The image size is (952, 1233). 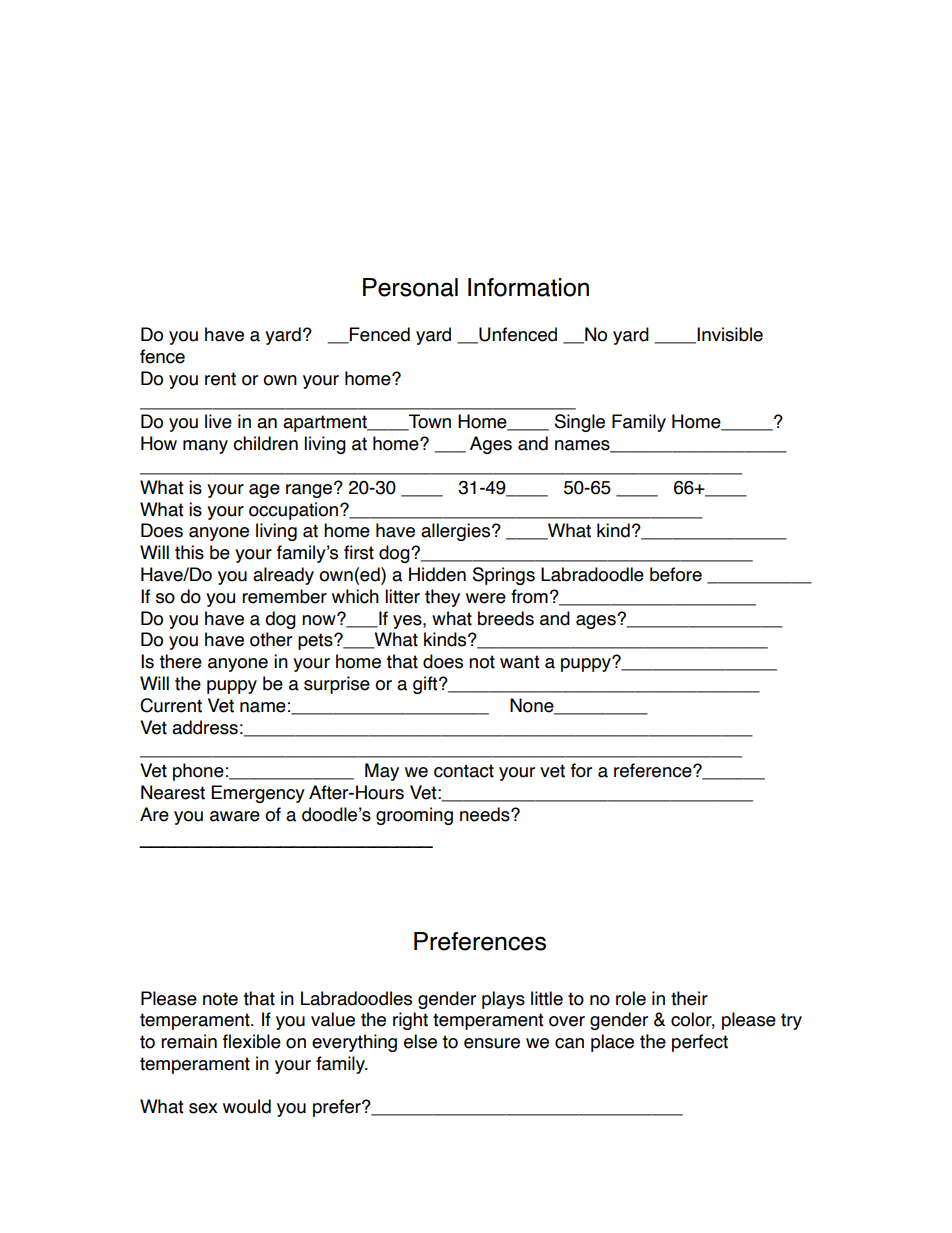 I want to click on live, so click(x=218, y=421).
